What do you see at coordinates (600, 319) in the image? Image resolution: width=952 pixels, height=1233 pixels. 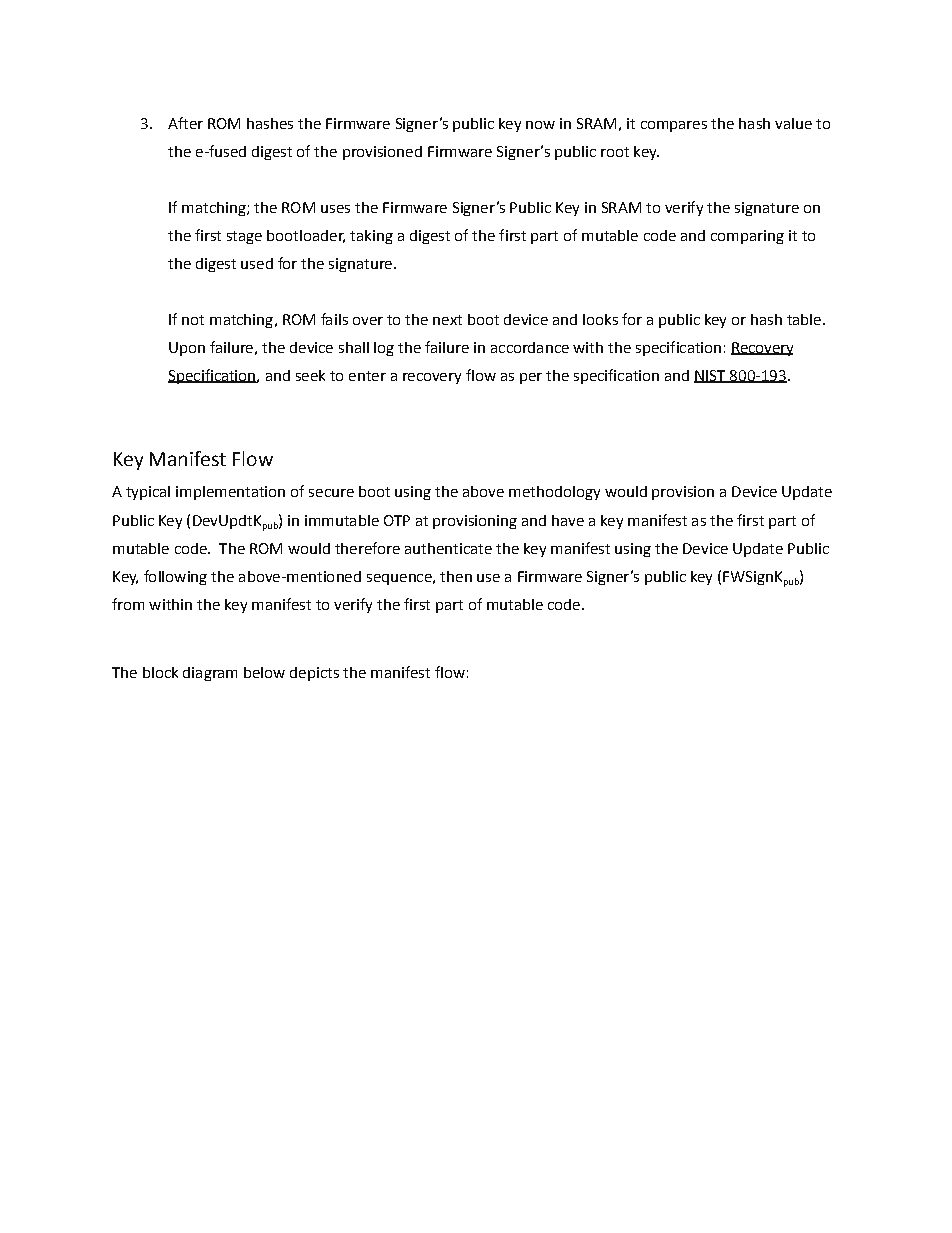 I see `looks` at bounding box center [600, 319].
